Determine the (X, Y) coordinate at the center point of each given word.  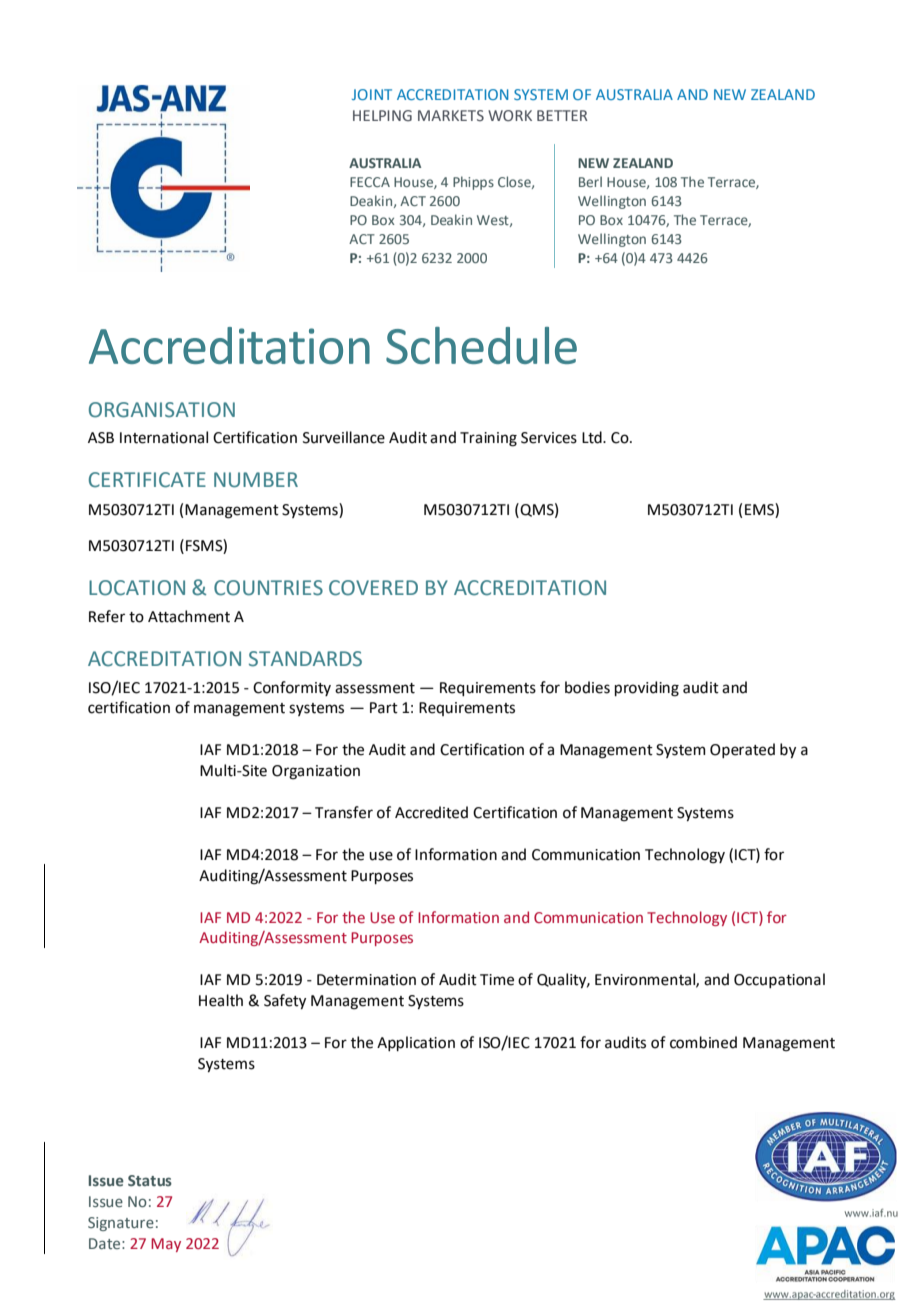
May (166, 1245)
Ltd (593, 437)
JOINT (372, 94)
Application (416, 1043)
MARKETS (451, 115)
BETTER (562, 115)
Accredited (431, 812)
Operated (742, 750)
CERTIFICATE (147, 480)
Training (488, 439)
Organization (316, 772)
